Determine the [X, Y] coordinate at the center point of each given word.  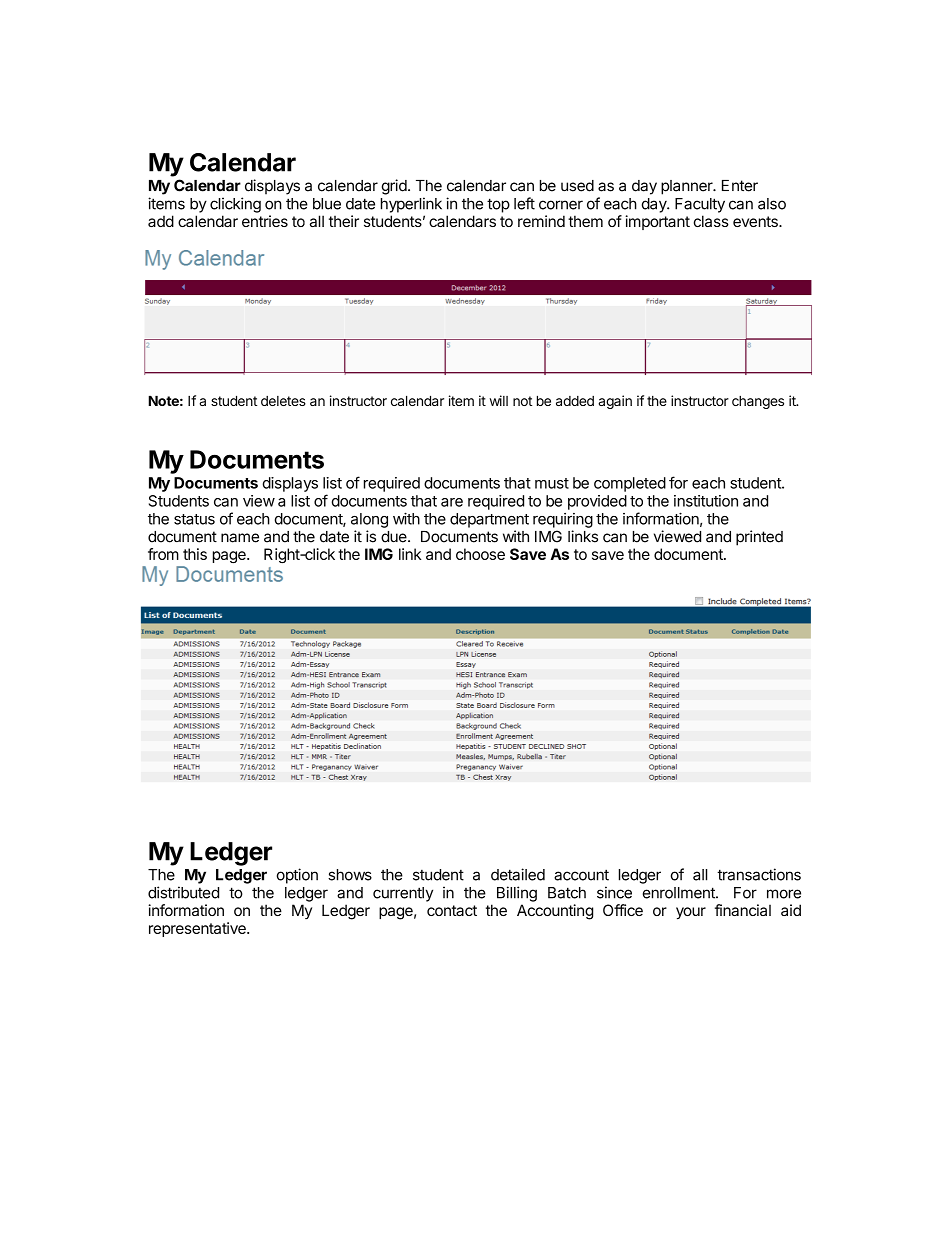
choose [480, 554]
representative [198, 929]
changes [758, 402]
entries [265, 221]
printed [759, 538]
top [498, 205]
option [297, 876]
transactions [759, 874]
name [240, 538]
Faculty [700, 205]
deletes [283, 401]
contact [452, 910]
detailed [518, 874]
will [498, 400]
